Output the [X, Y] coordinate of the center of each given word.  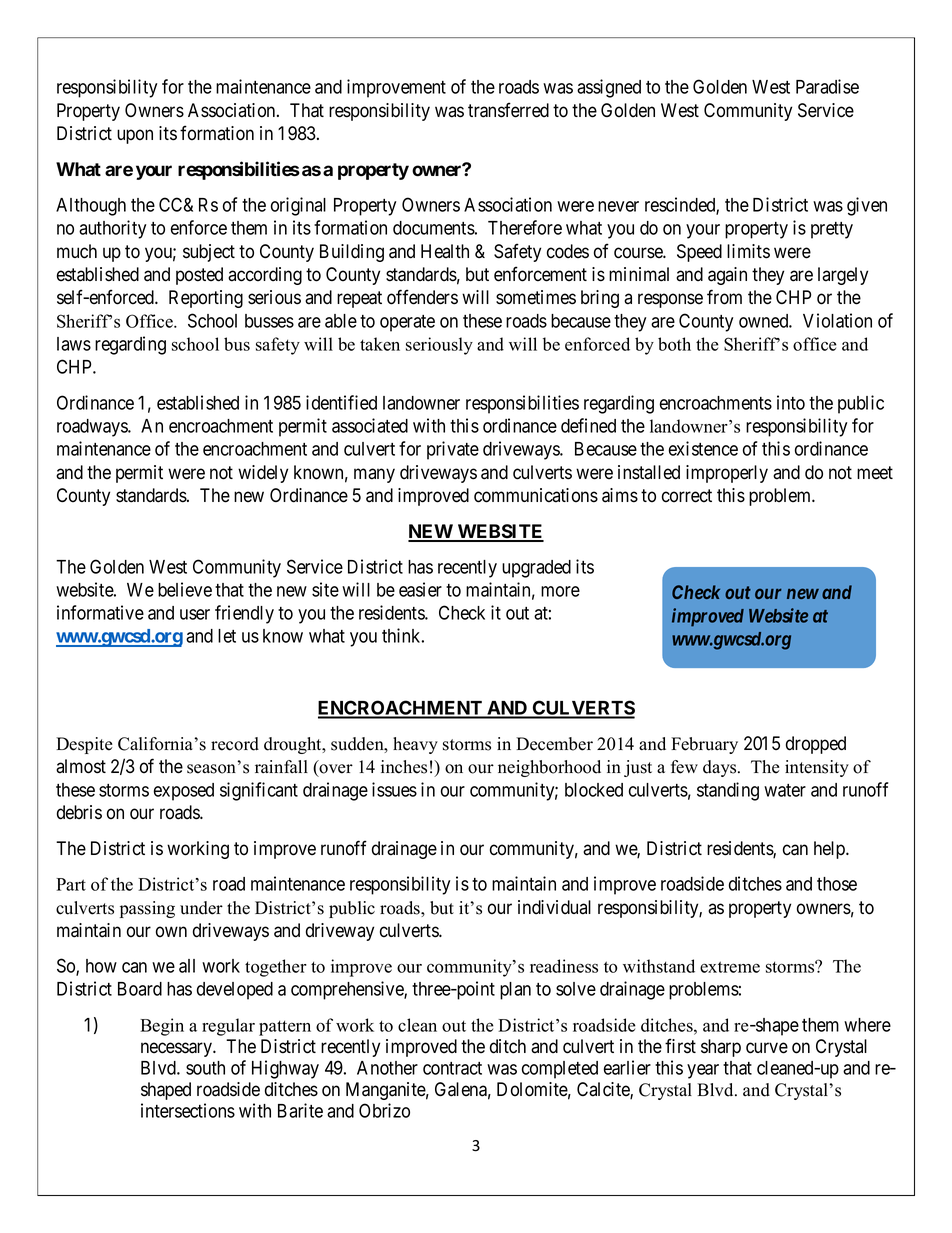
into [791, 402]
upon [135, 136]
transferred [508, 110]
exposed [184, 792]
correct [687, 496]
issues [394, 789]
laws [74, 344]
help [830, 850]
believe [185, 589]
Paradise [827, 86]
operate [407, 323]
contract [452, 1068]
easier [420, 589]
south [205, 1068]
